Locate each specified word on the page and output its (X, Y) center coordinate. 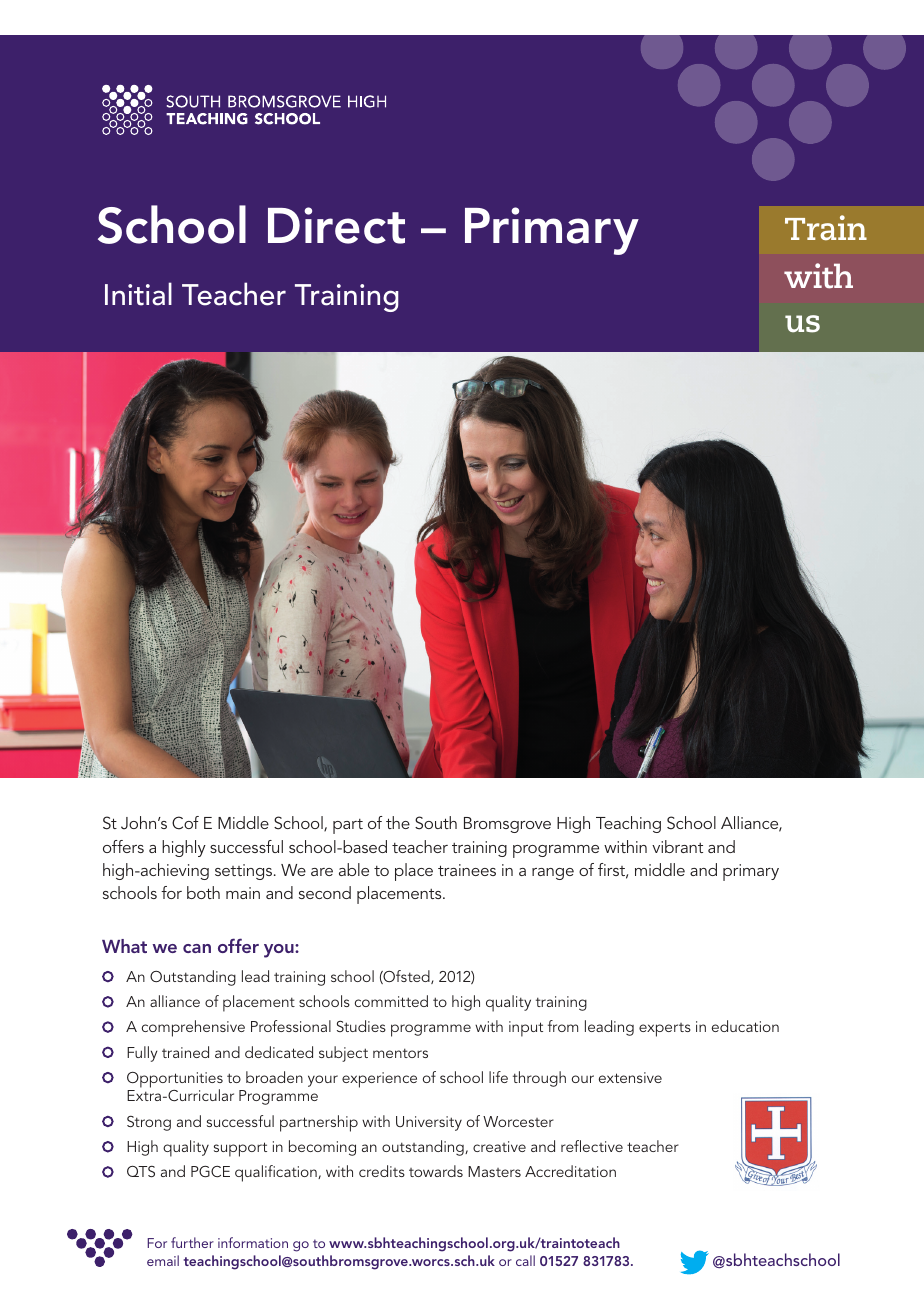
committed (391, 1001)
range (553, 874)
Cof (185, 823)
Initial (138, 294)
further (192, 1242)
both (203, 892)
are (322, 872)
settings (245, 872)
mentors (400, 1053)
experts (665, 1030)
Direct (336, 225)
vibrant (677, 846)
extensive (630, 1077)
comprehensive (193, 1028)
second (325, 892)
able (354, 869)
